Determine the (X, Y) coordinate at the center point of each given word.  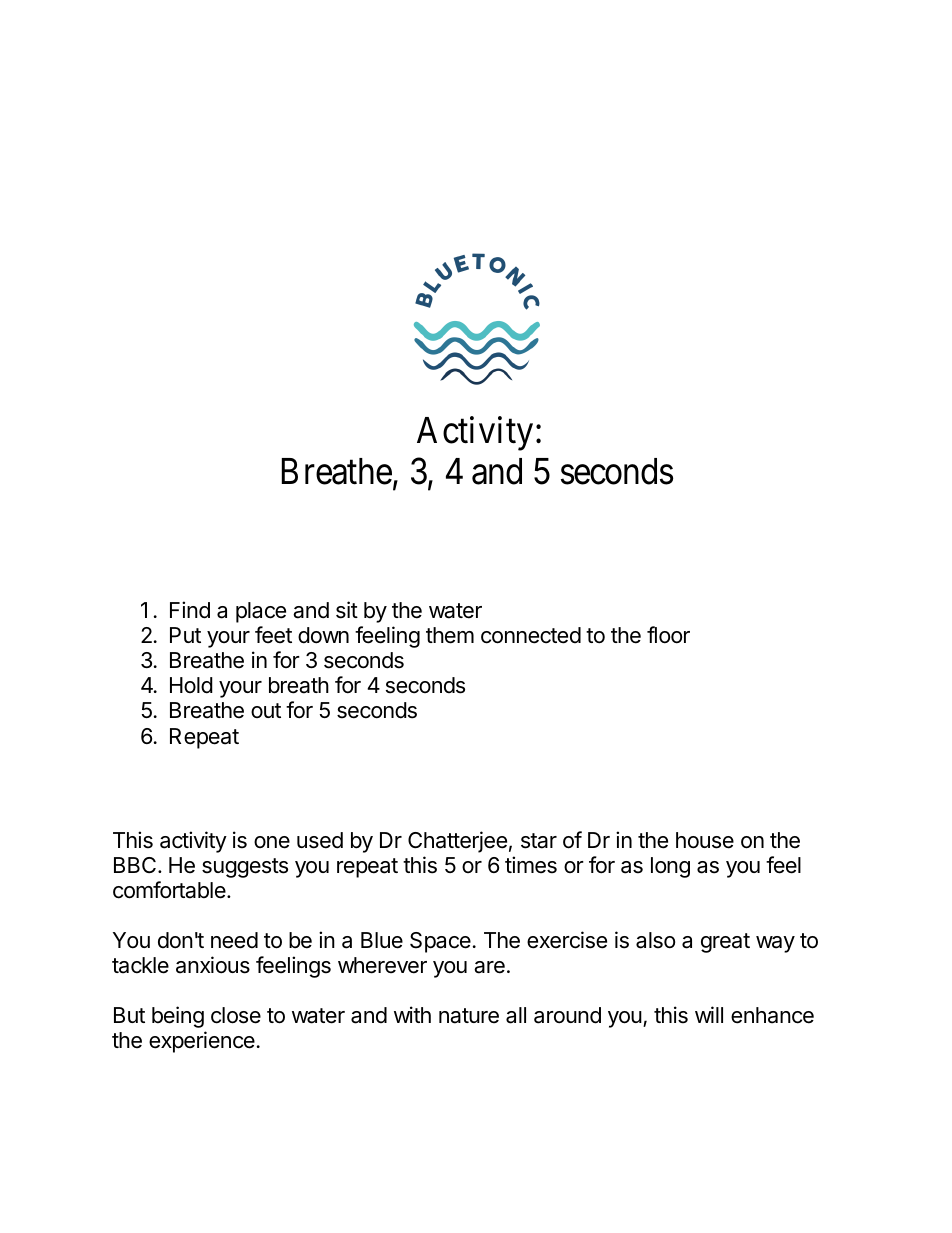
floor (668, 635)
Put (185, 635)
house (705, 840)
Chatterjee (457, 842)
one (272, 842)
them (450, 635)
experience (202, 1042)
